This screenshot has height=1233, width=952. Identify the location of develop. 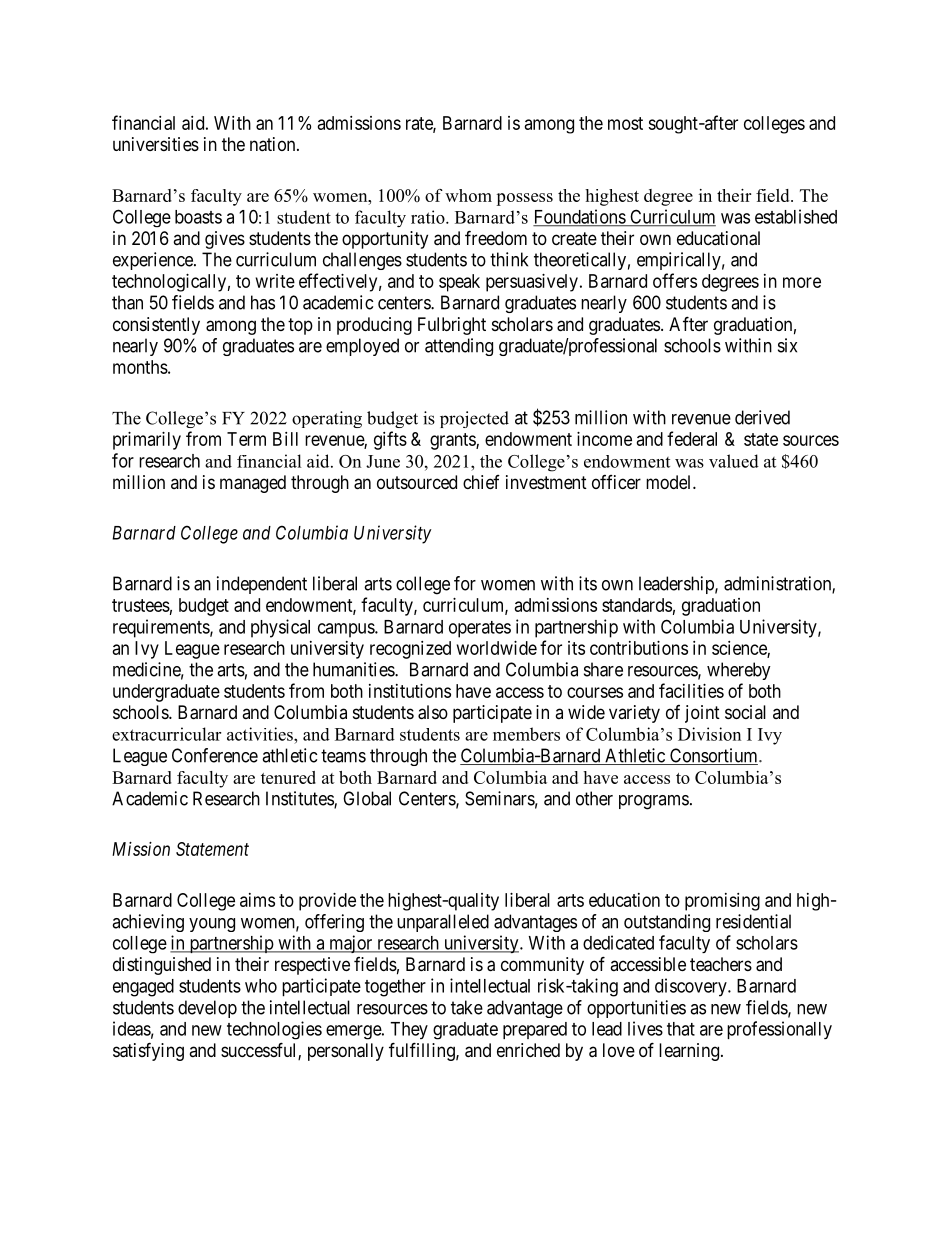
(207, 1009).
